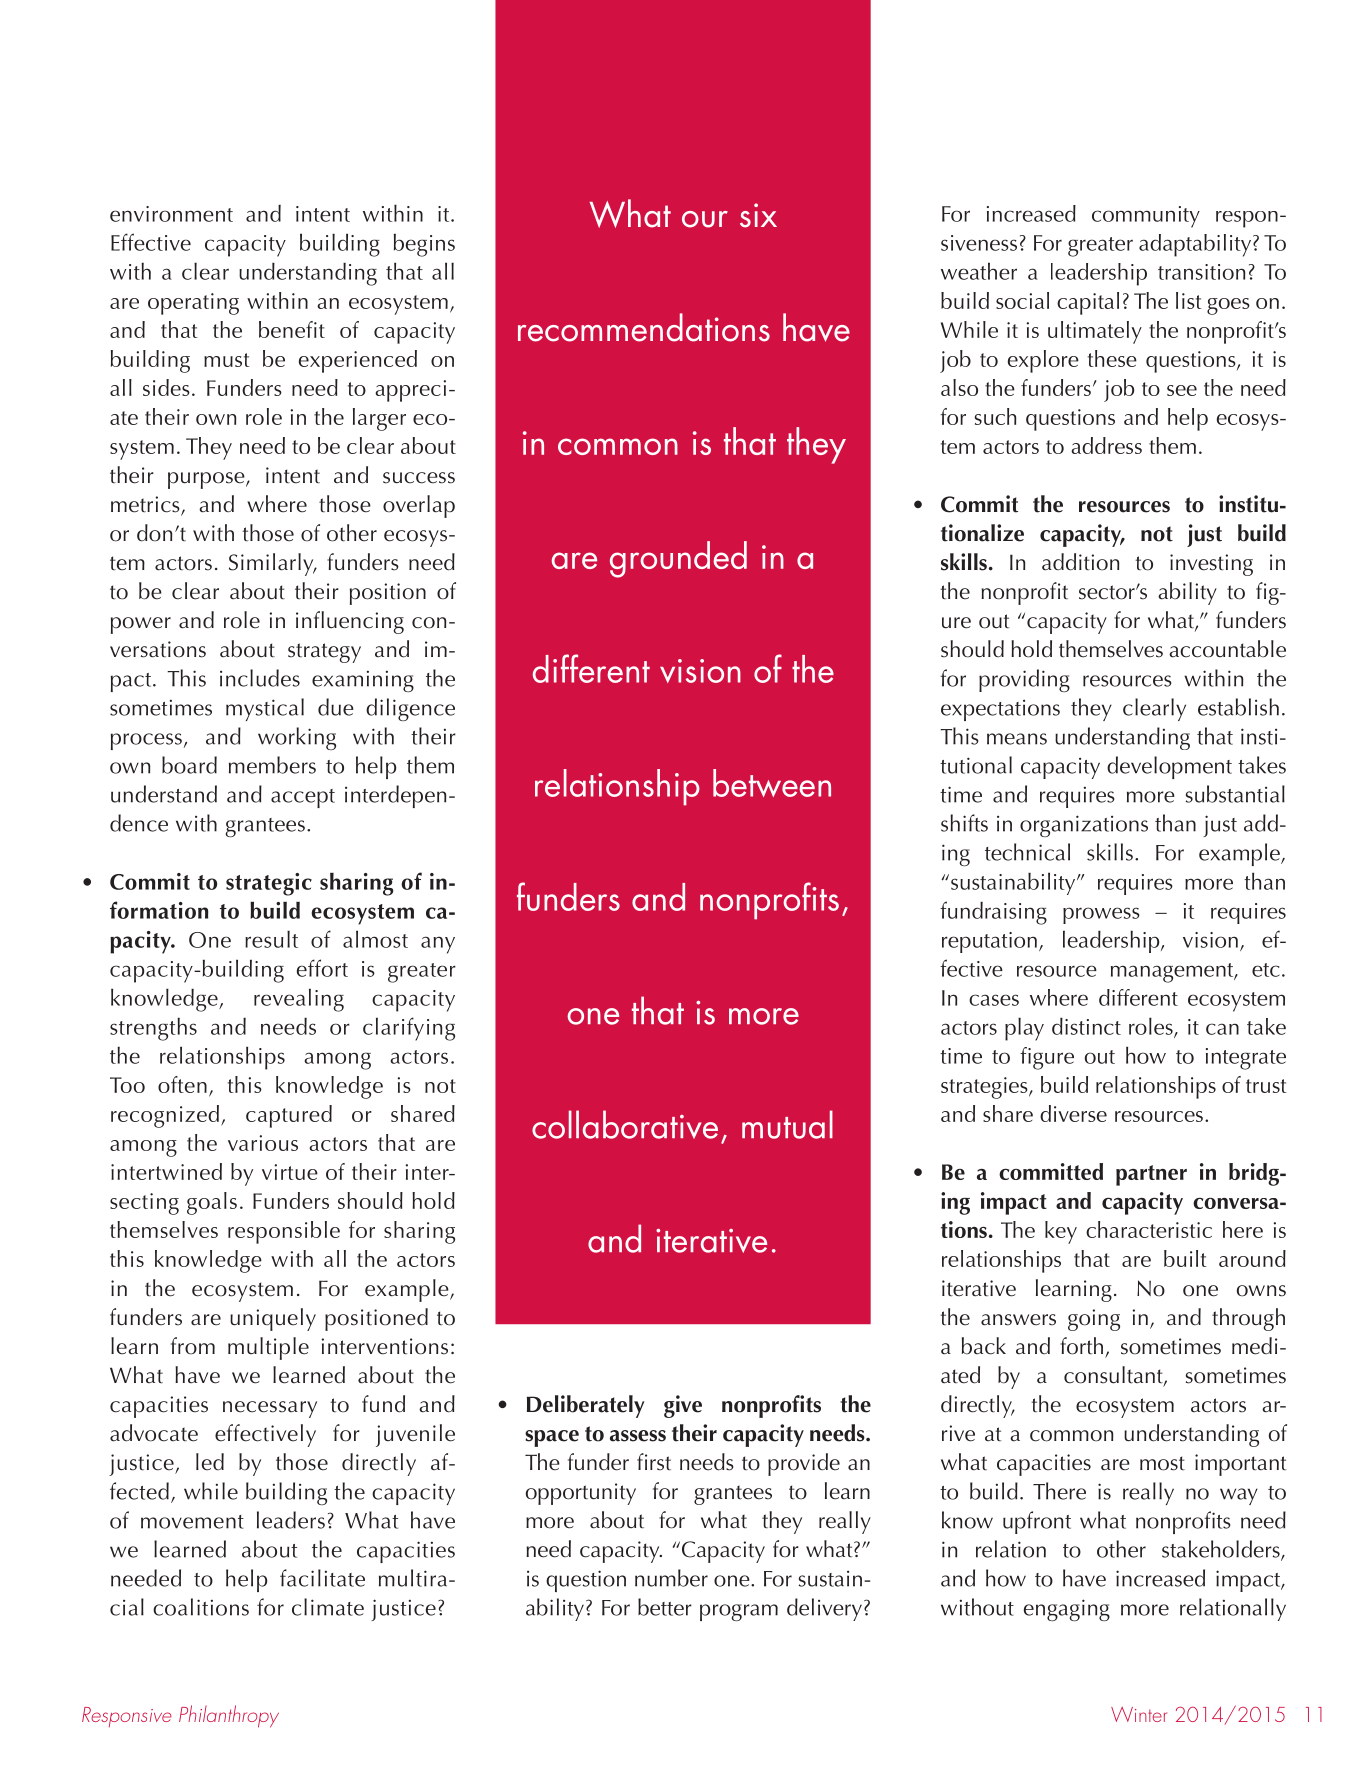 The image size is (1367, 1769). I want to click on operating, so click(193, 304).
